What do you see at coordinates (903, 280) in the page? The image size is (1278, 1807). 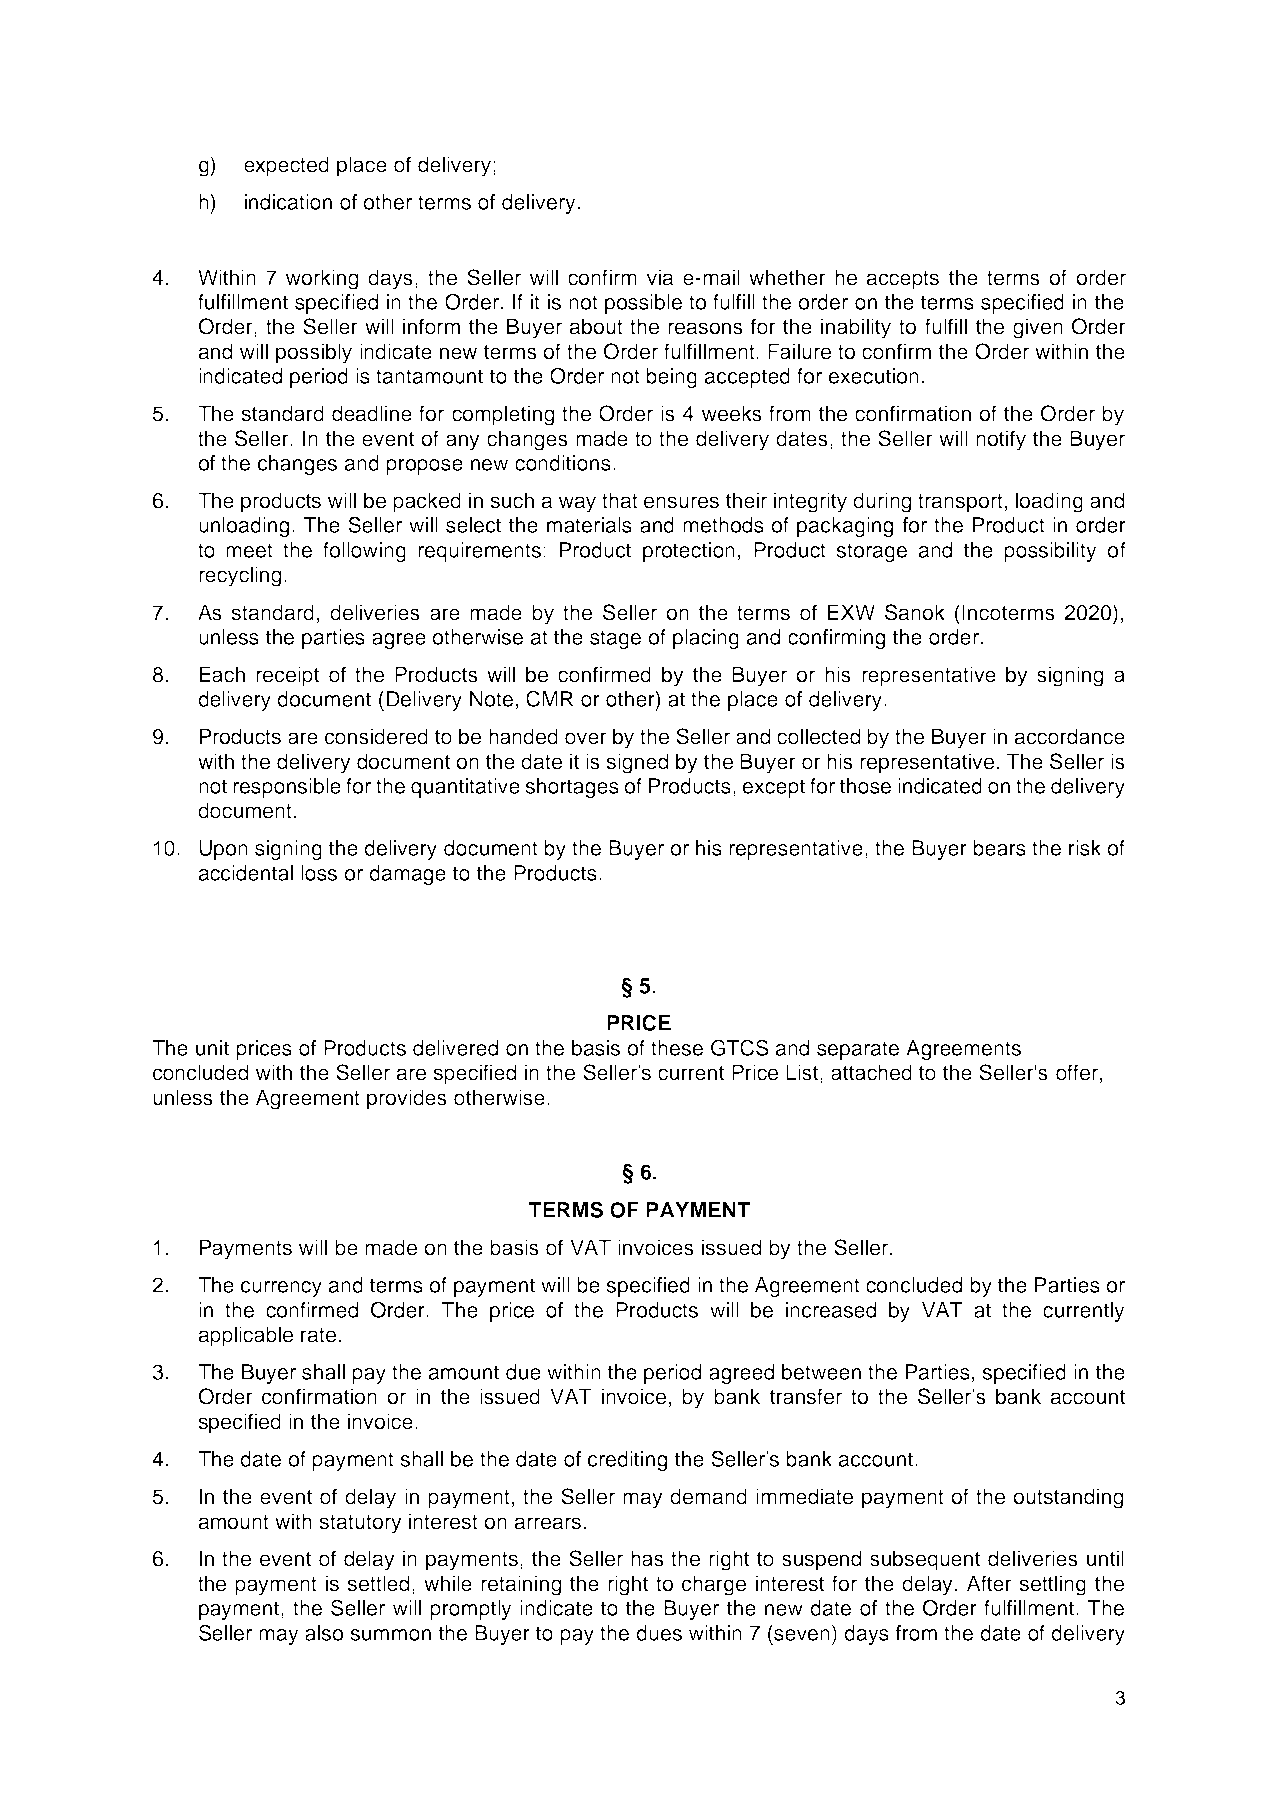 I see `accepts` at bounding box center [903, 280].
